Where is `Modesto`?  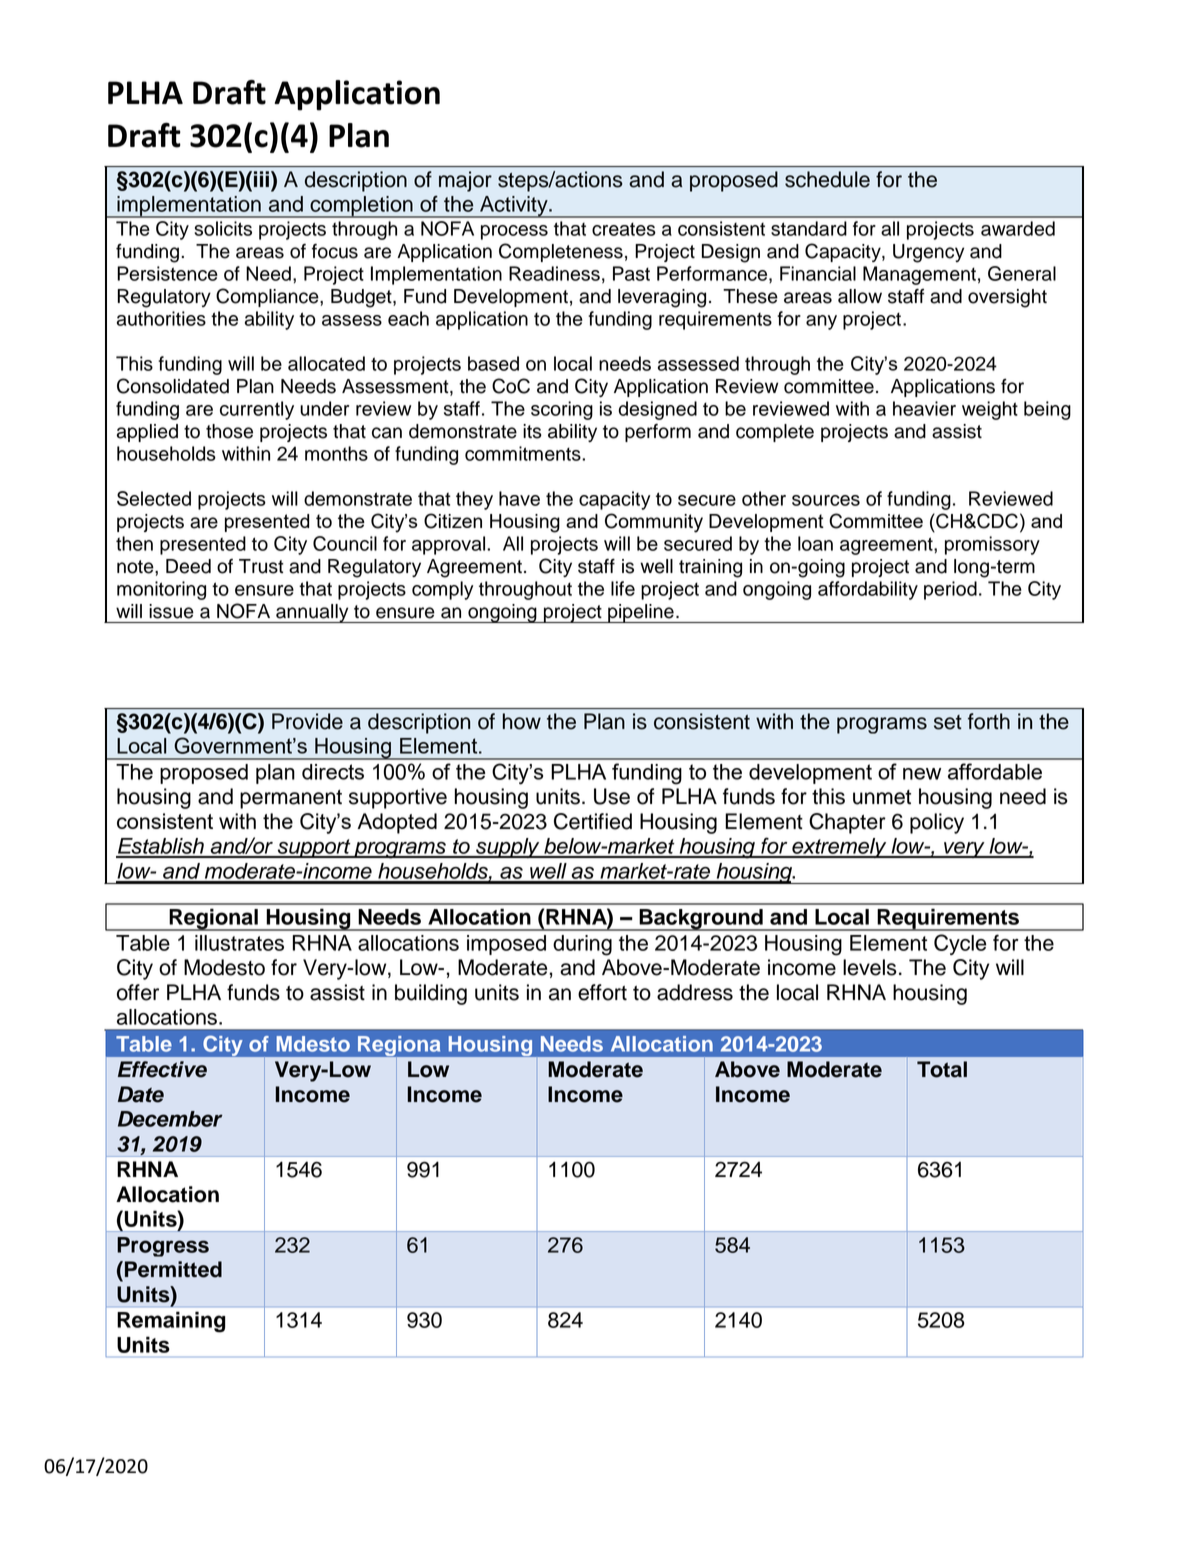
Modesto is located at coordinates (224, 967).
